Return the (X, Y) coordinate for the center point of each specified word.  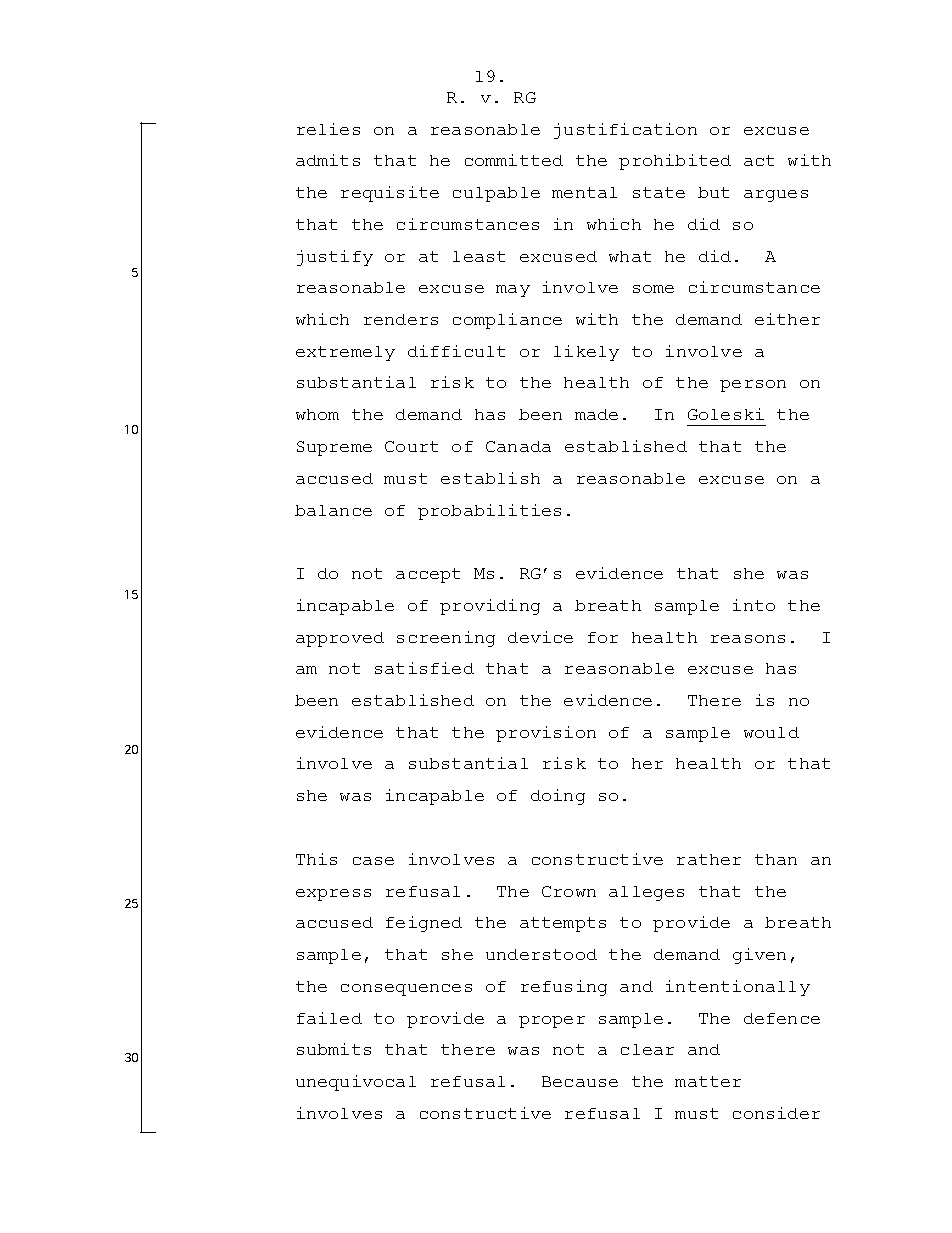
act (759, 160)
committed (514, 160)
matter (708, 1081)
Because (580, 1081)
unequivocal (356, 1083)
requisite (390, 194)
